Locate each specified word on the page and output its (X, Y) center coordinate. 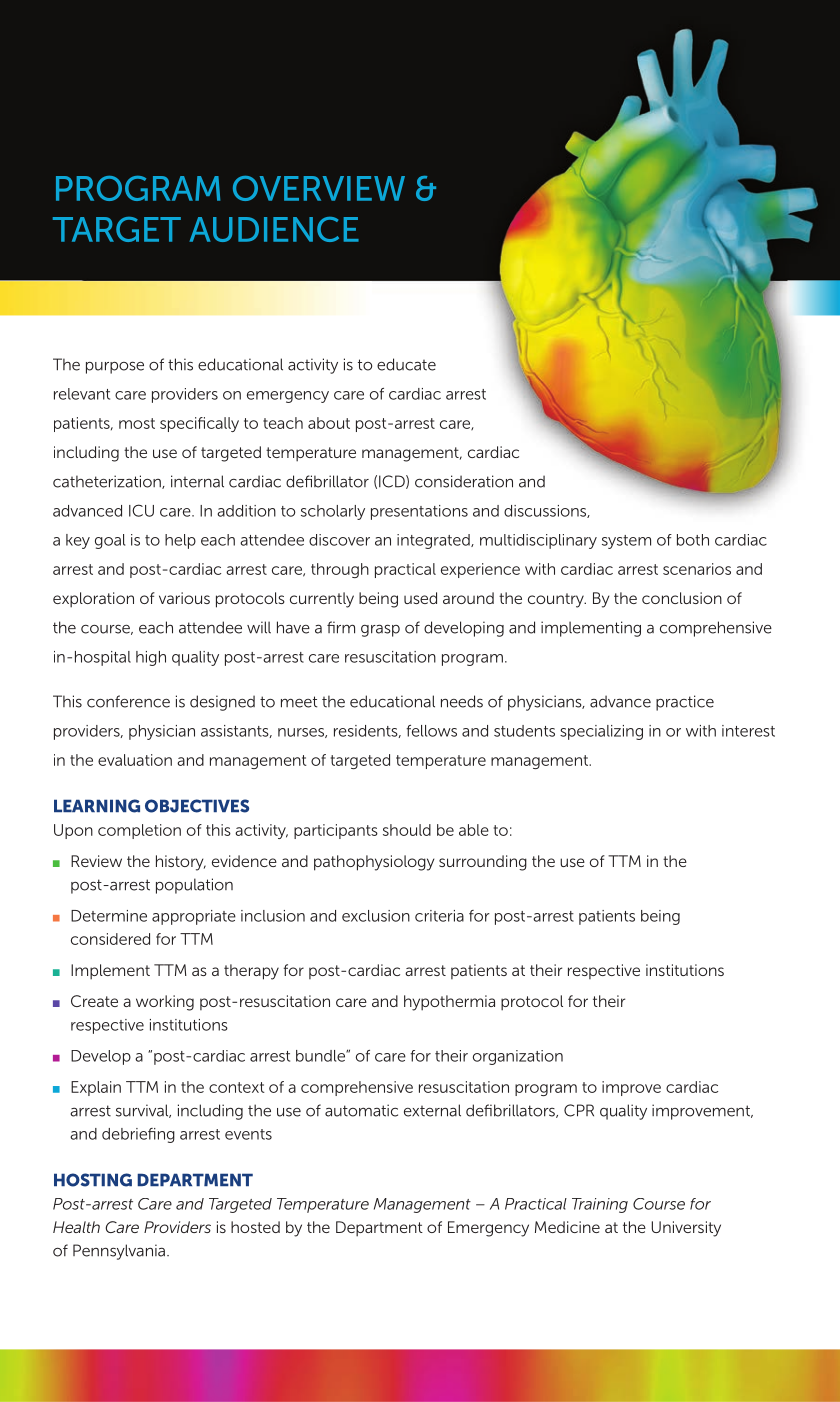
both (693, 540)
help (180, 541)
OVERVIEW (319, 188)
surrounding (483, 863)
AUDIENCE (274, 229)
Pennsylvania (119, 1252)
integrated (434, 541)
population (194, 886)
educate (406, 364)
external (432, 1110)
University (686, 1229)
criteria (439, 916)
